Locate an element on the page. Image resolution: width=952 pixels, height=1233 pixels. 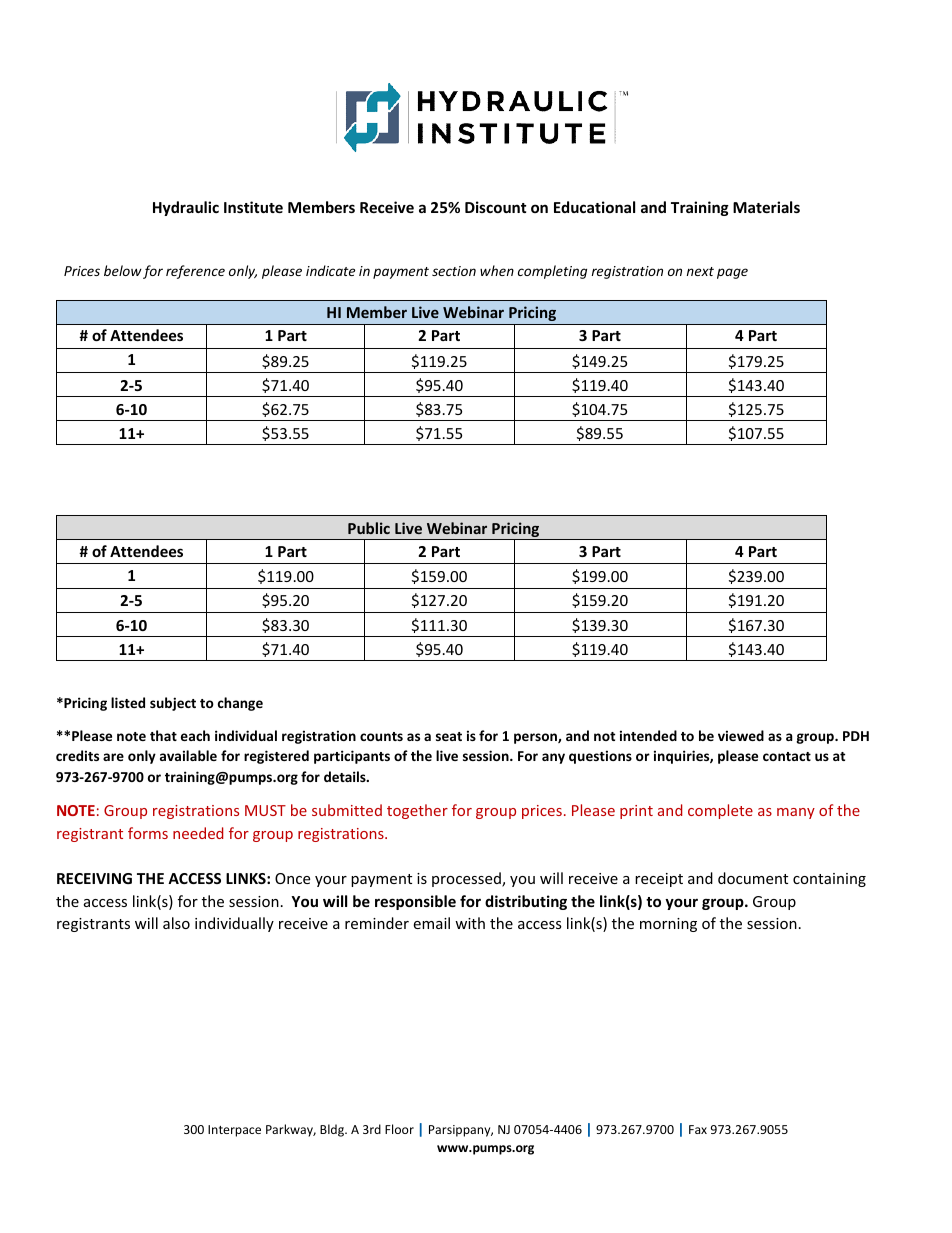
Fax is located at coordinates (698, 1129).
